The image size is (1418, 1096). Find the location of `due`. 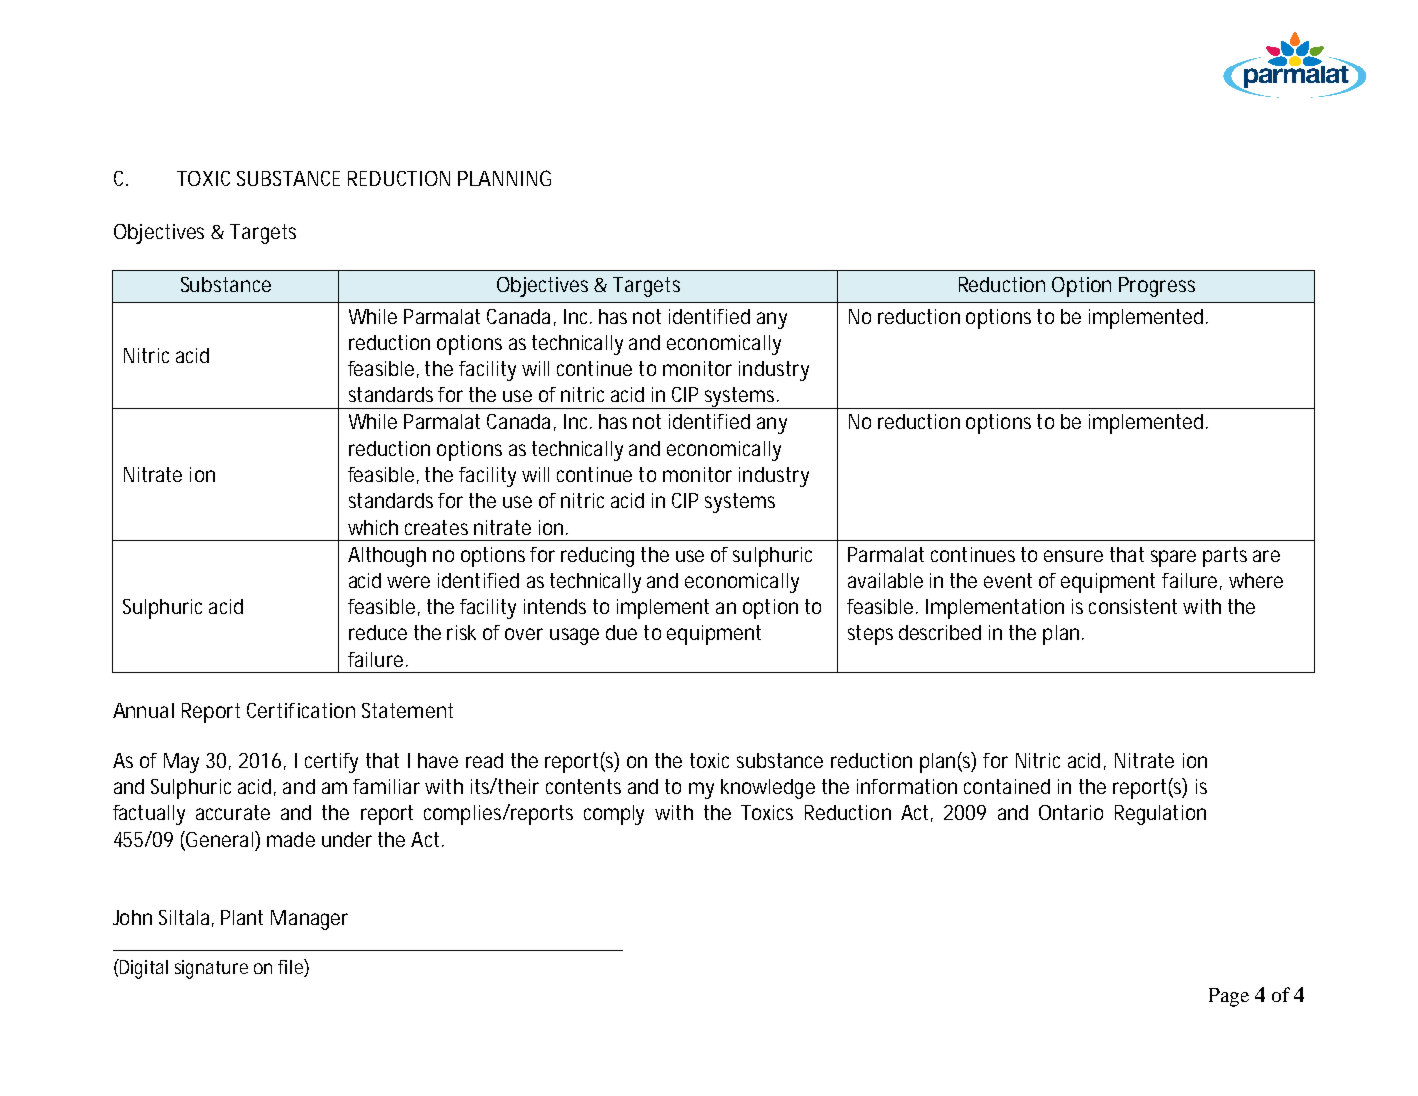

due is located at coordinates (621, 632).
